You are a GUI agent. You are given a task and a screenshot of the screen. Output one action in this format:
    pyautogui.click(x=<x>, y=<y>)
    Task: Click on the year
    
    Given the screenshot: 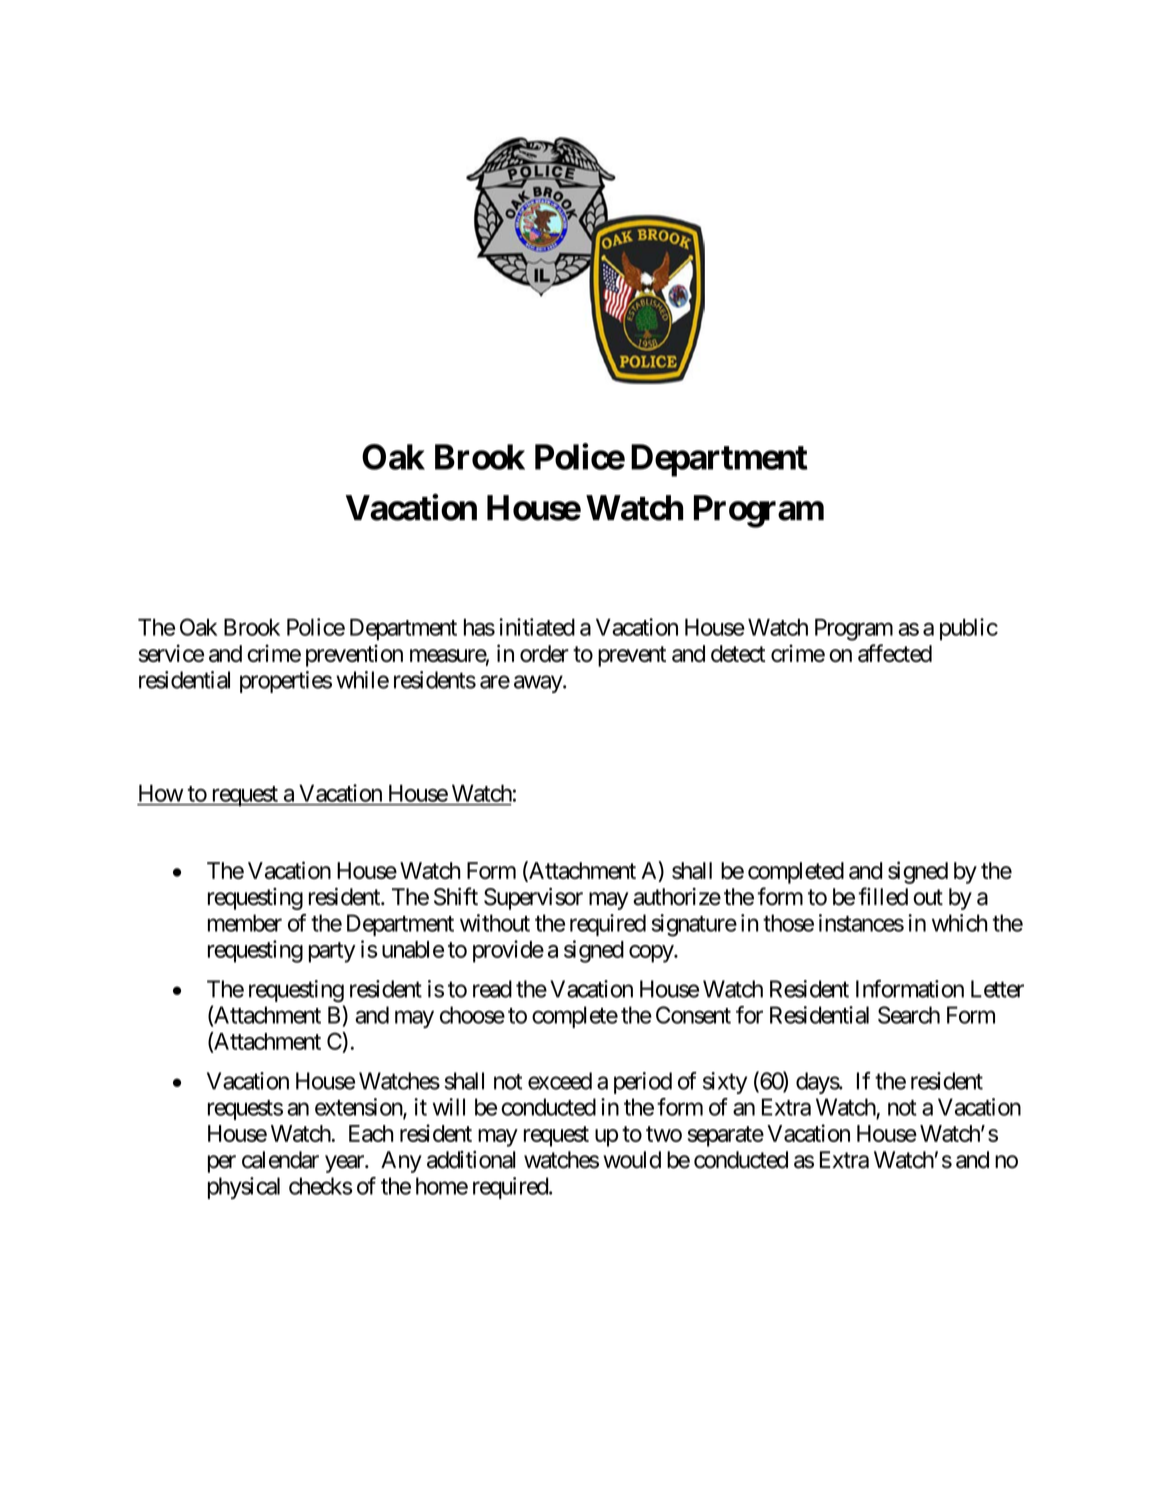 What is the action you would take?
    pyautogui.click(x=345, y=1164)
